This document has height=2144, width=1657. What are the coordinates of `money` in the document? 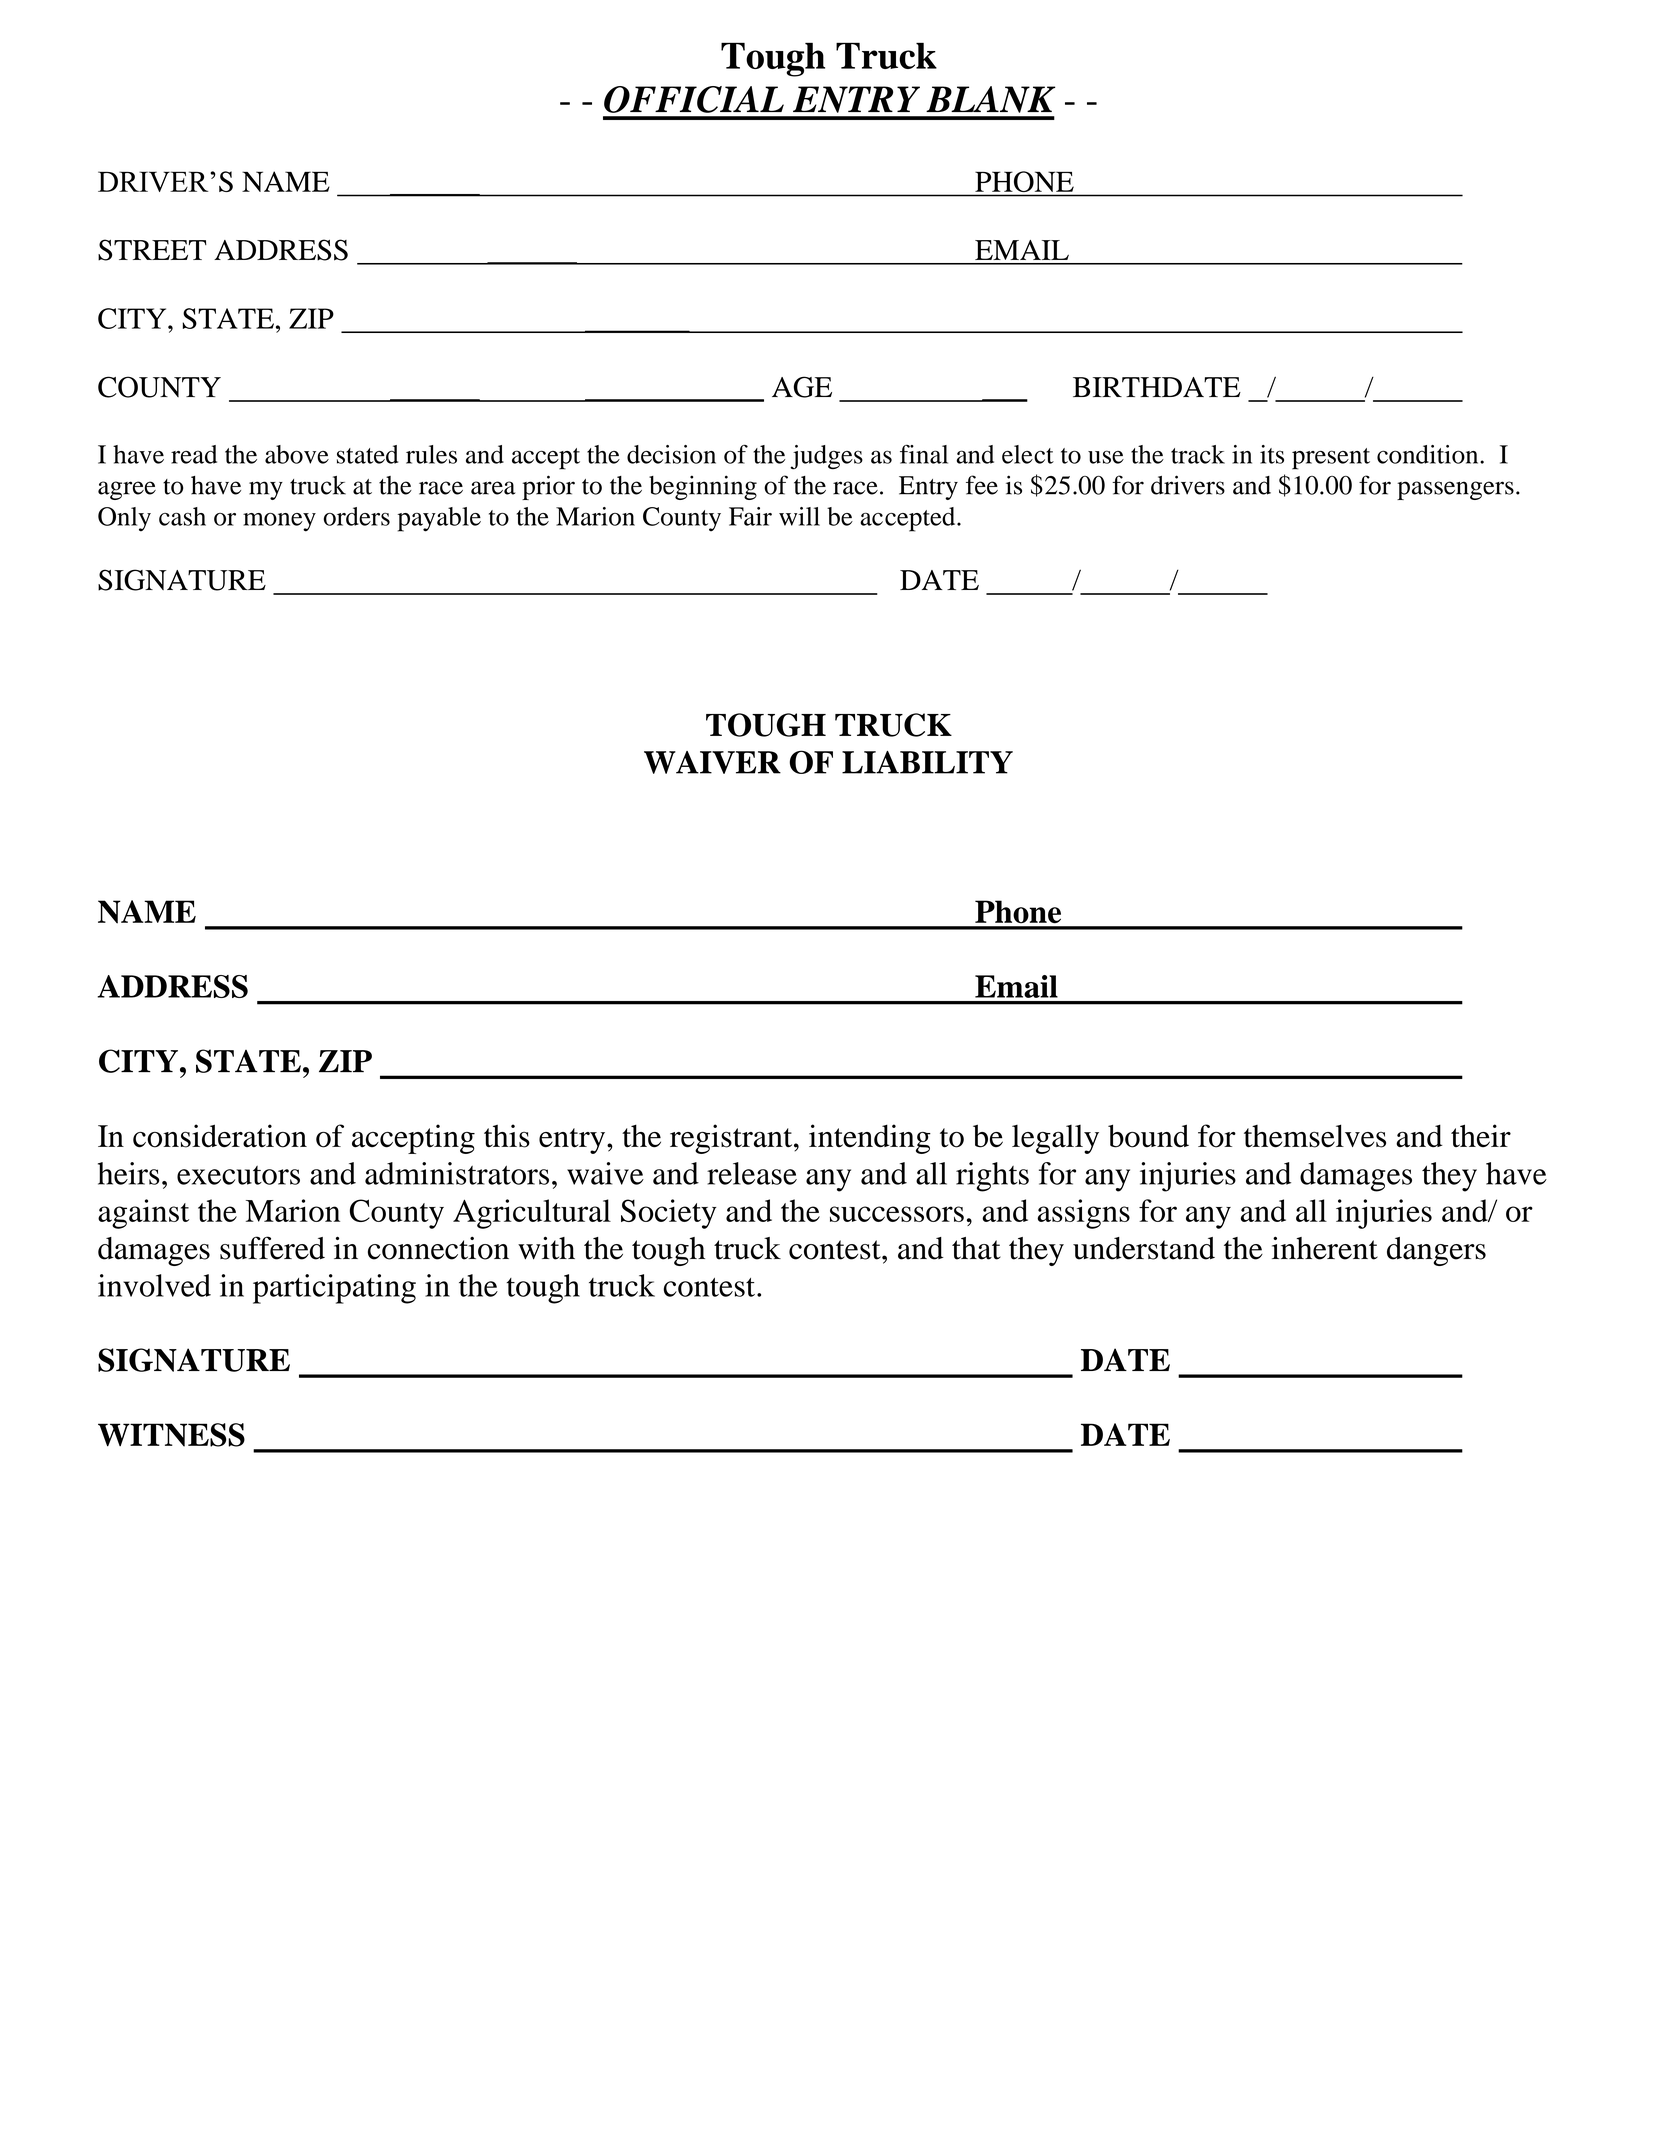 It's located at (279, 522).
